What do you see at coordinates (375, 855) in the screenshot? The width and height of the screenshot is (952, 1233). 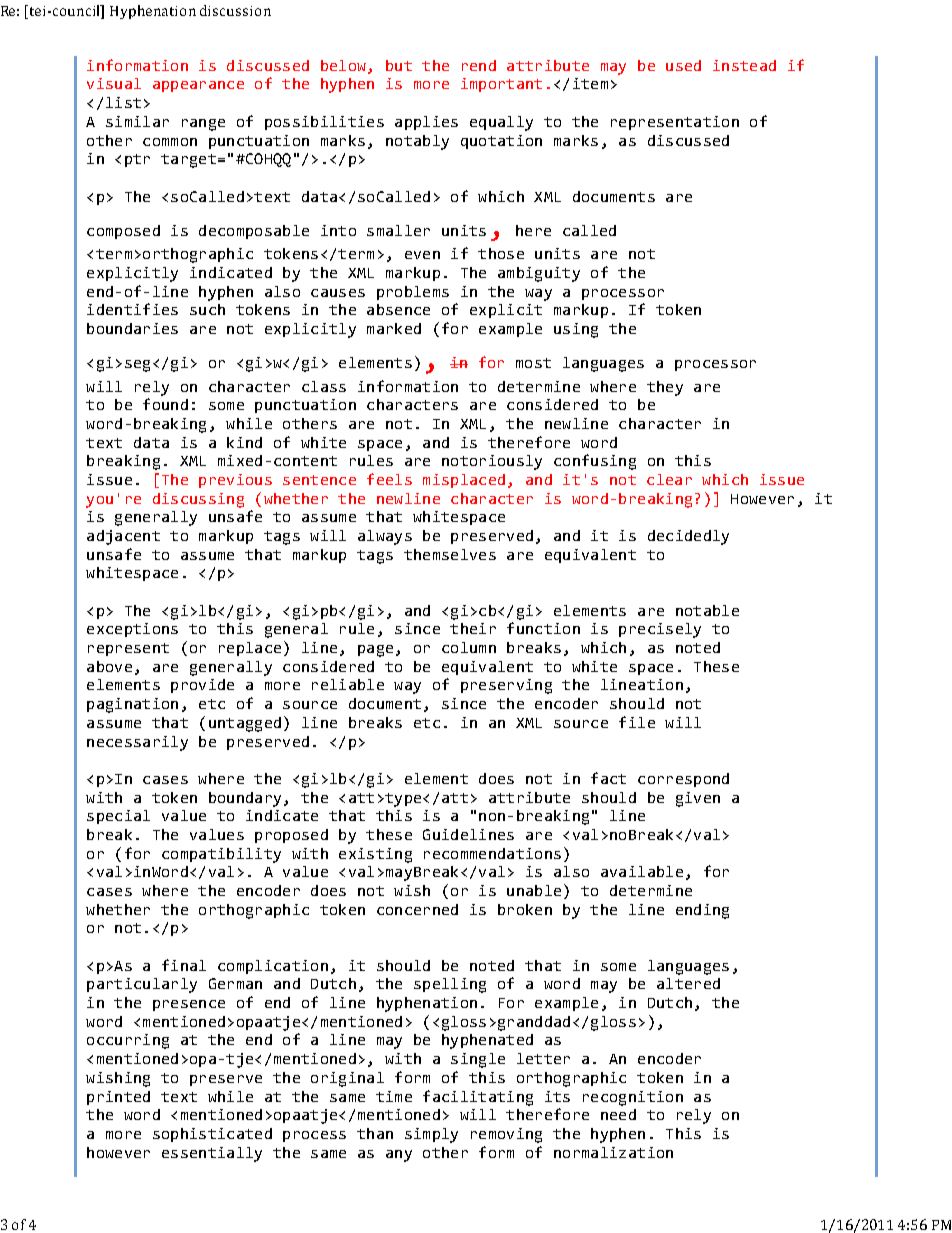 I see `existing` at bounding box center [375, 855].
